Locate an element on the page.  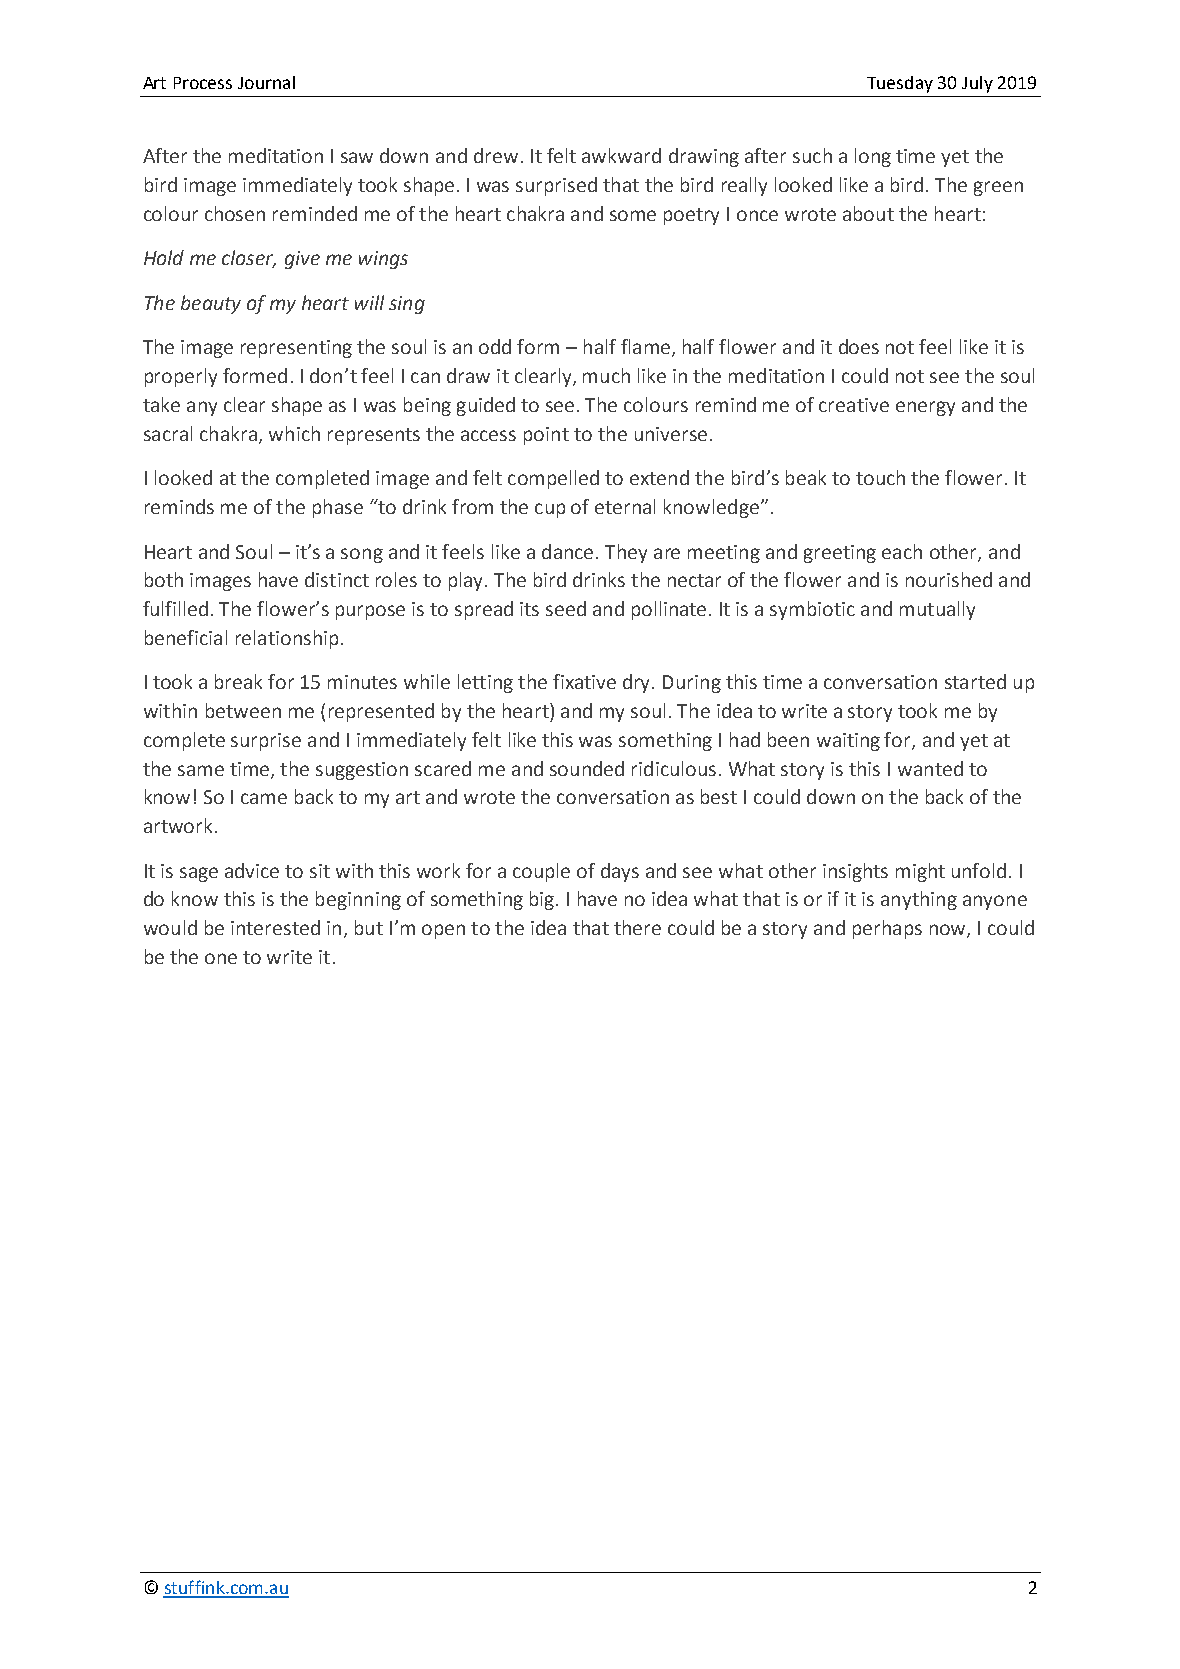
Journal is located at coordinates (266, 82).
